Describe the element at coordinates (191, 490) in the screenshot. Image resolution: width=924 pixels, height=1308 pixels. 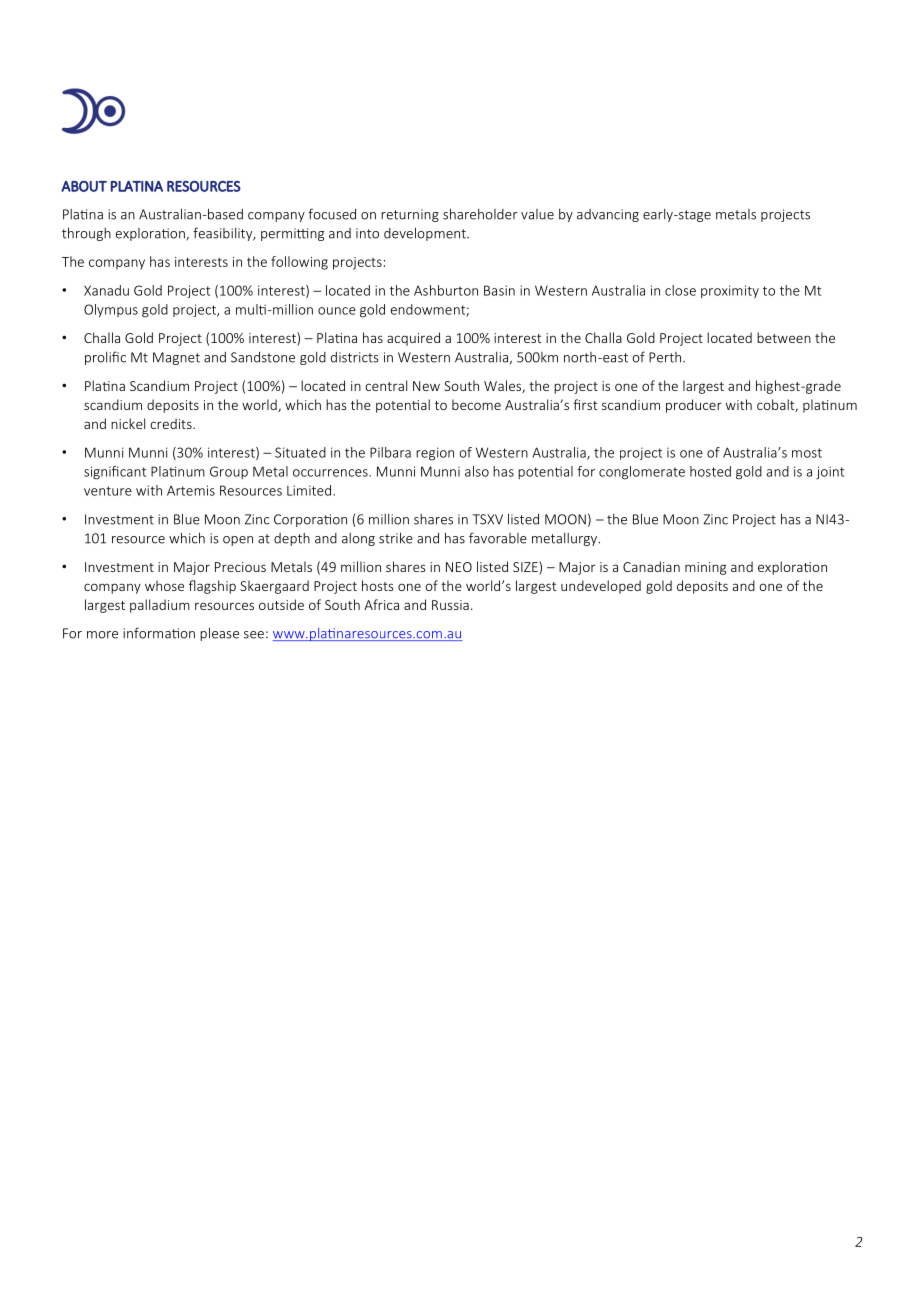
I see `Artemis` at that location.
